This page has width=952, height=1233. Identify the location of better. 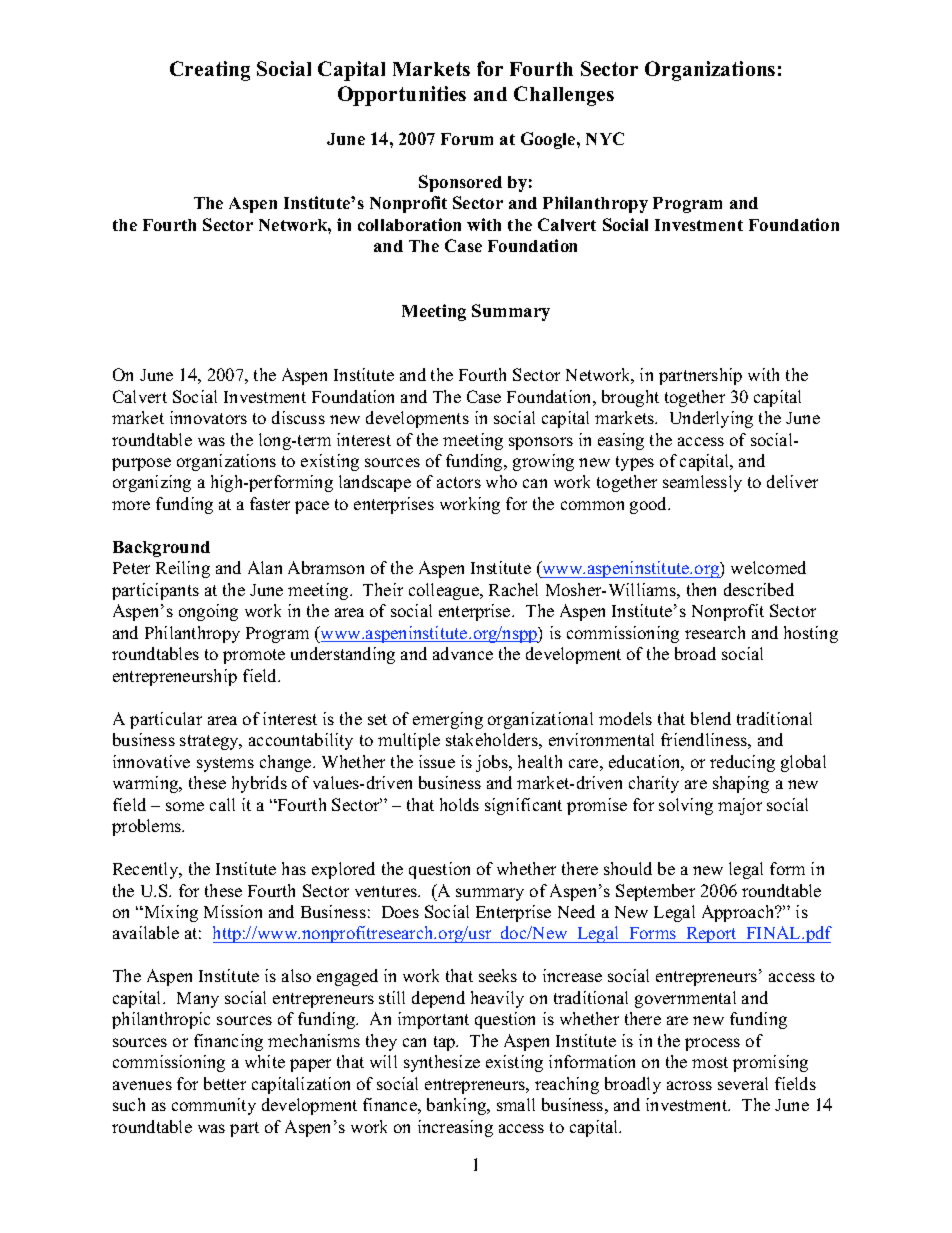
(225, 1083).
